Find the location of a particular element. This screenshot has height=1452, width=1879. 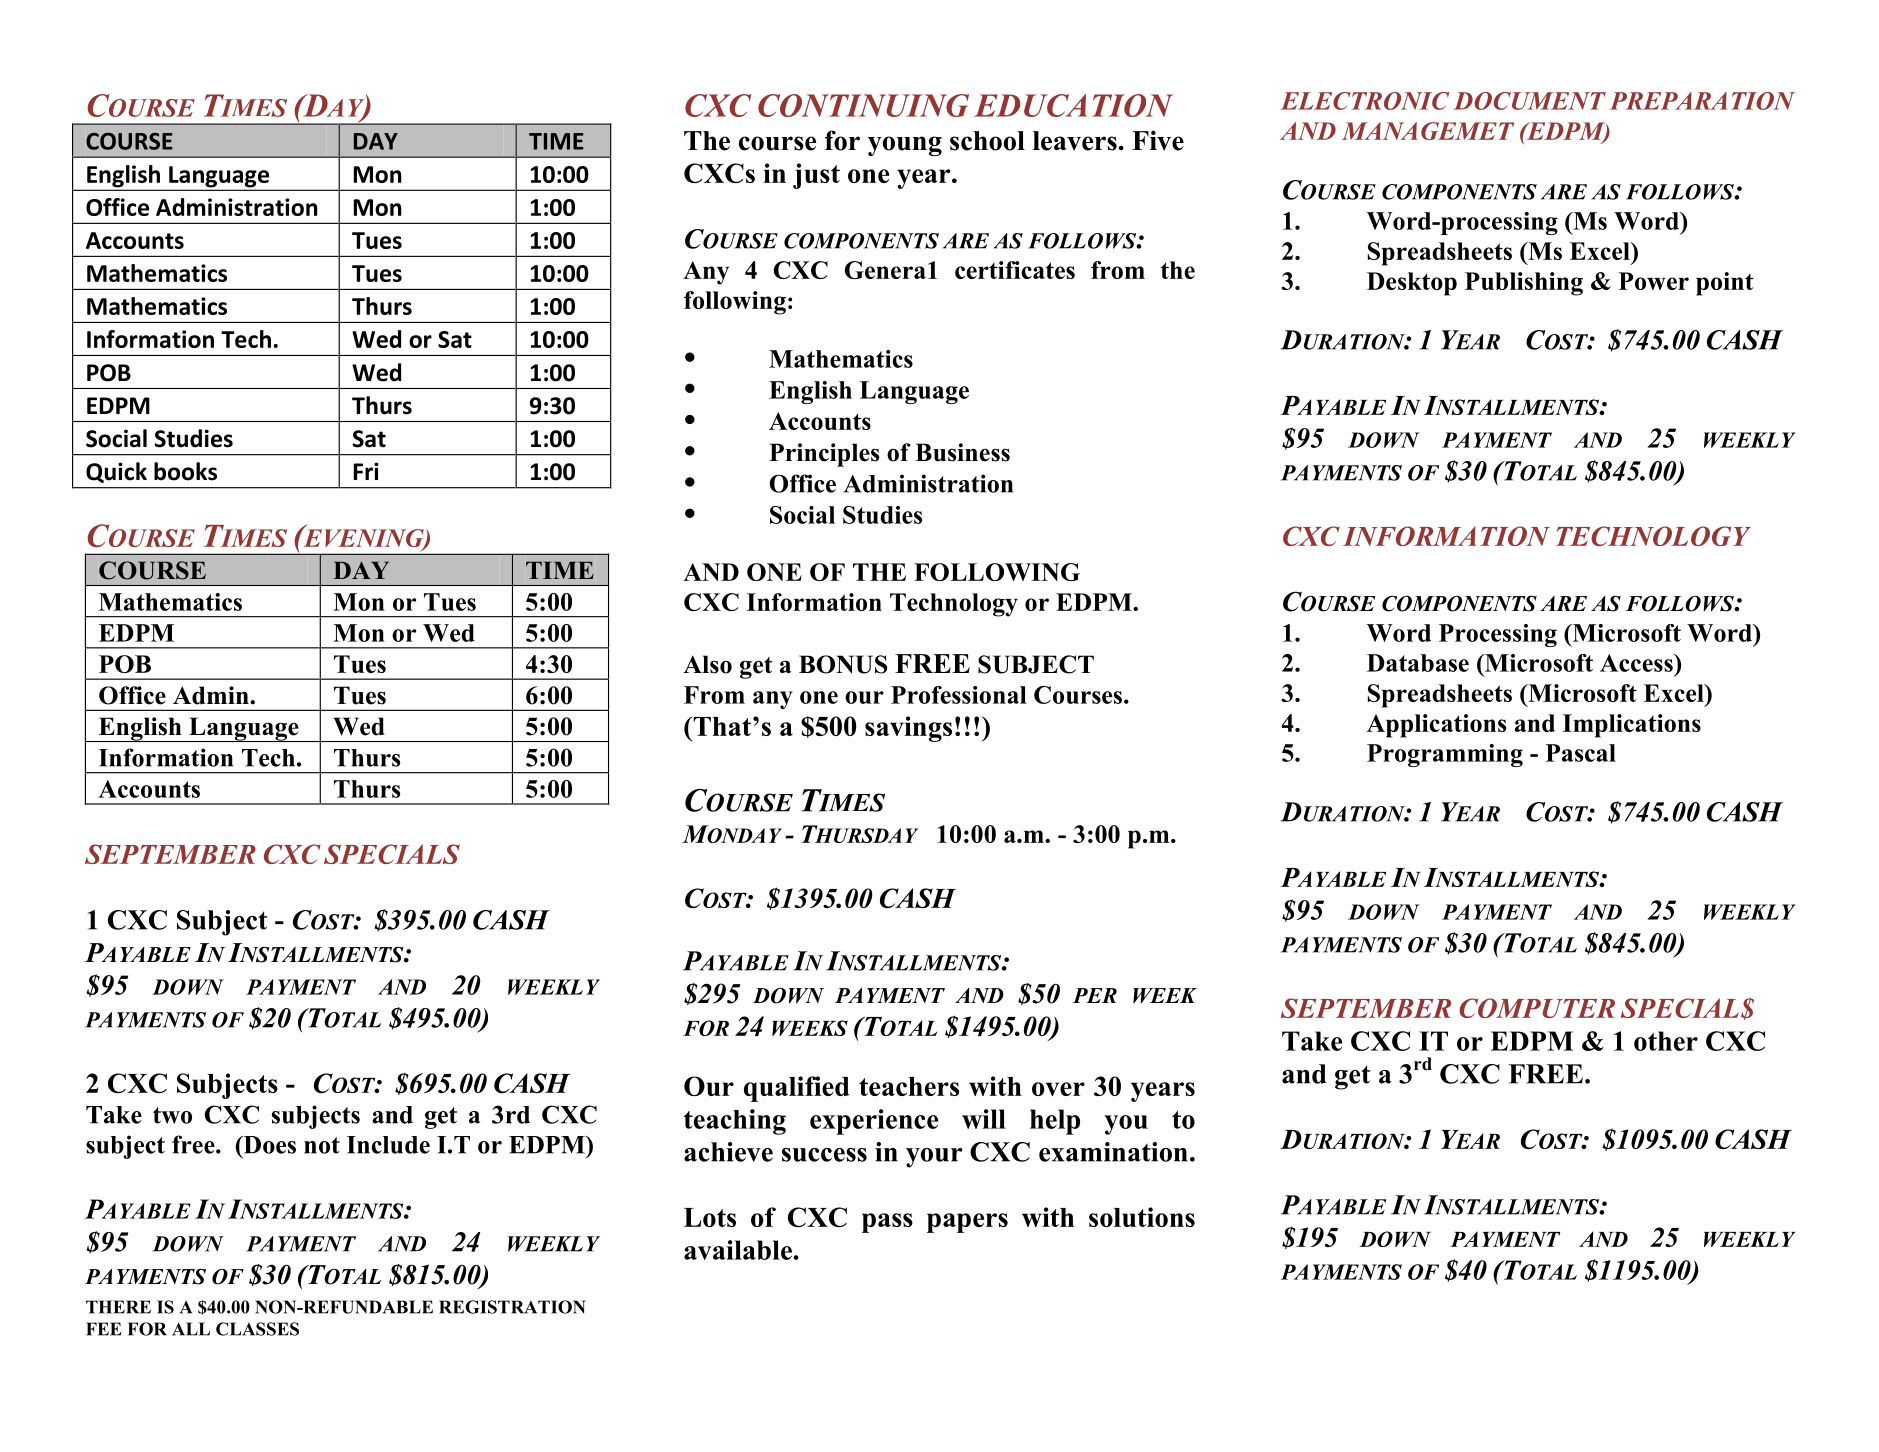

DOCUMENT is located at coordinates (1529, 101).
